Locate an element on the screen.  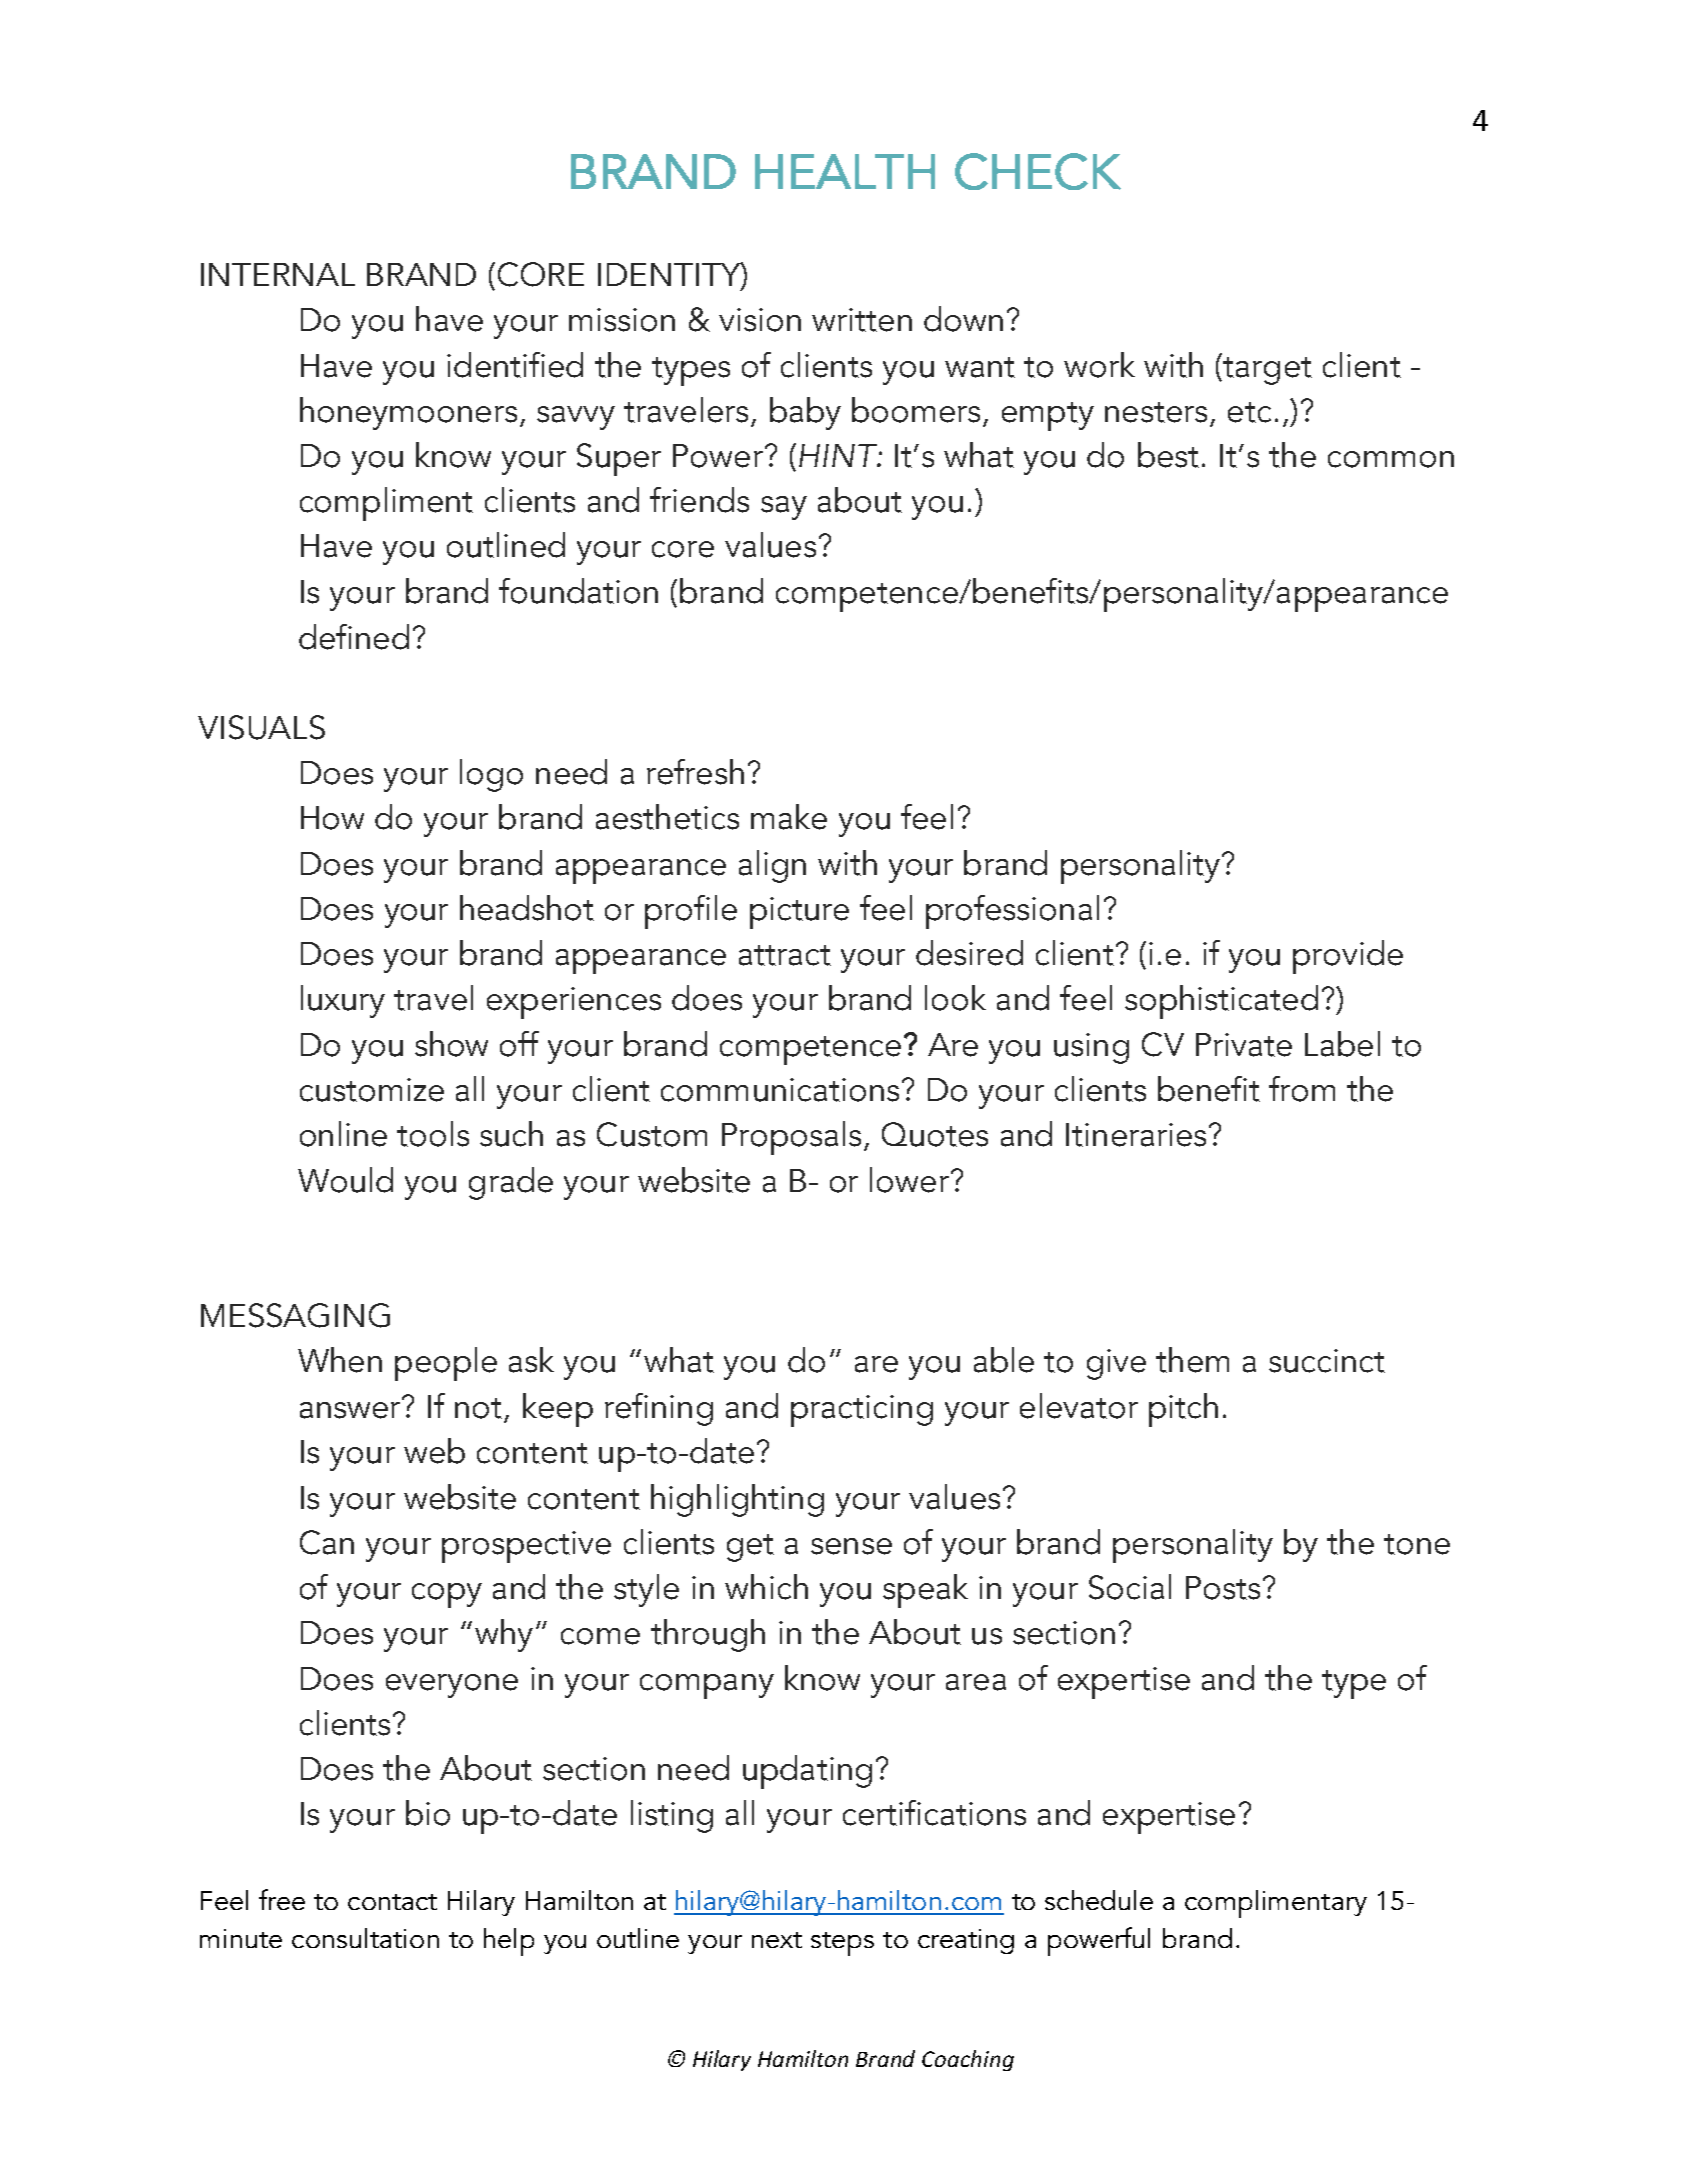
target is located at coordinates (1266, 369).
